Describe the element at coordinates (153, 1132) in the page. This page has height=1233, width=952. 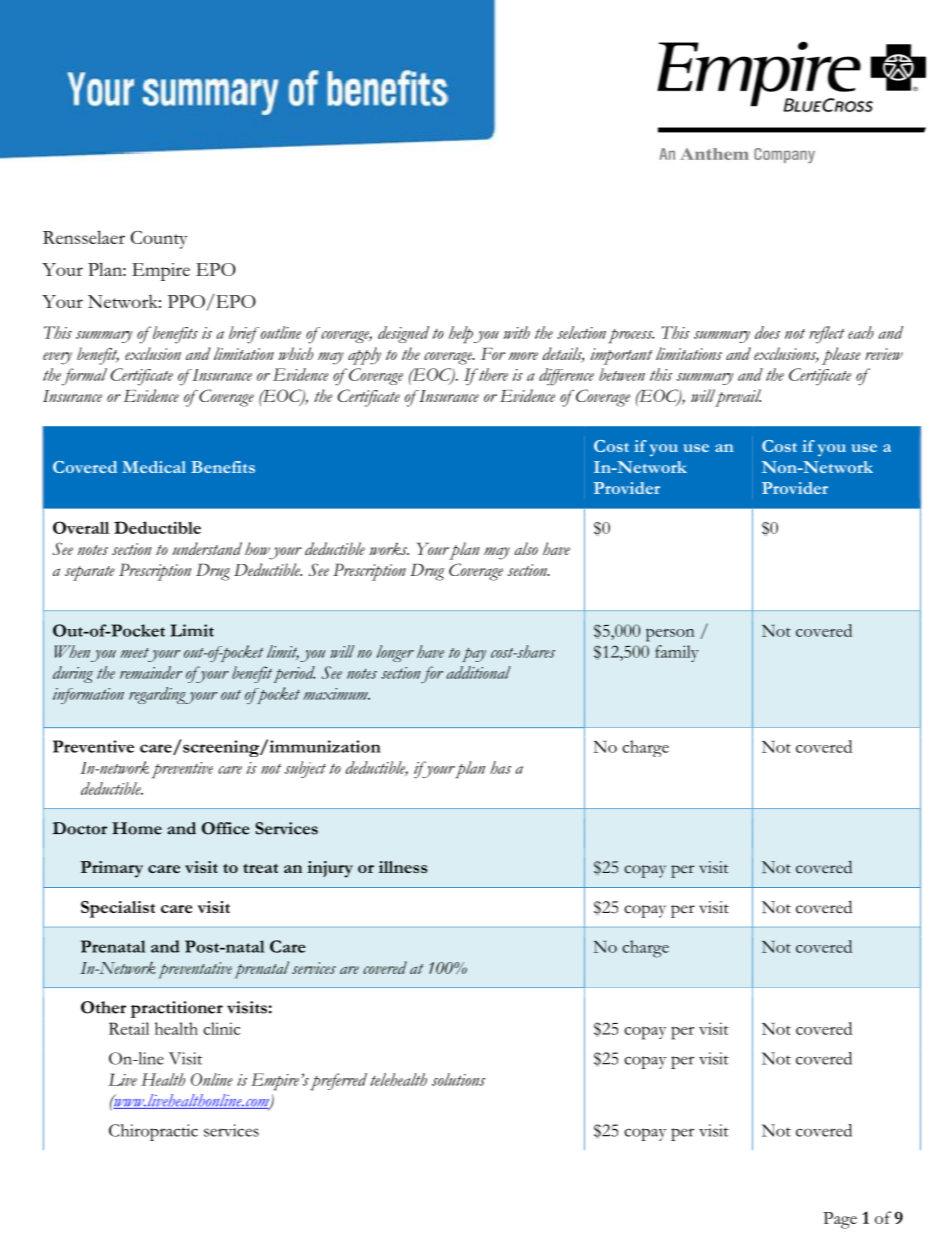
I see `Chiropractic` at that location.
